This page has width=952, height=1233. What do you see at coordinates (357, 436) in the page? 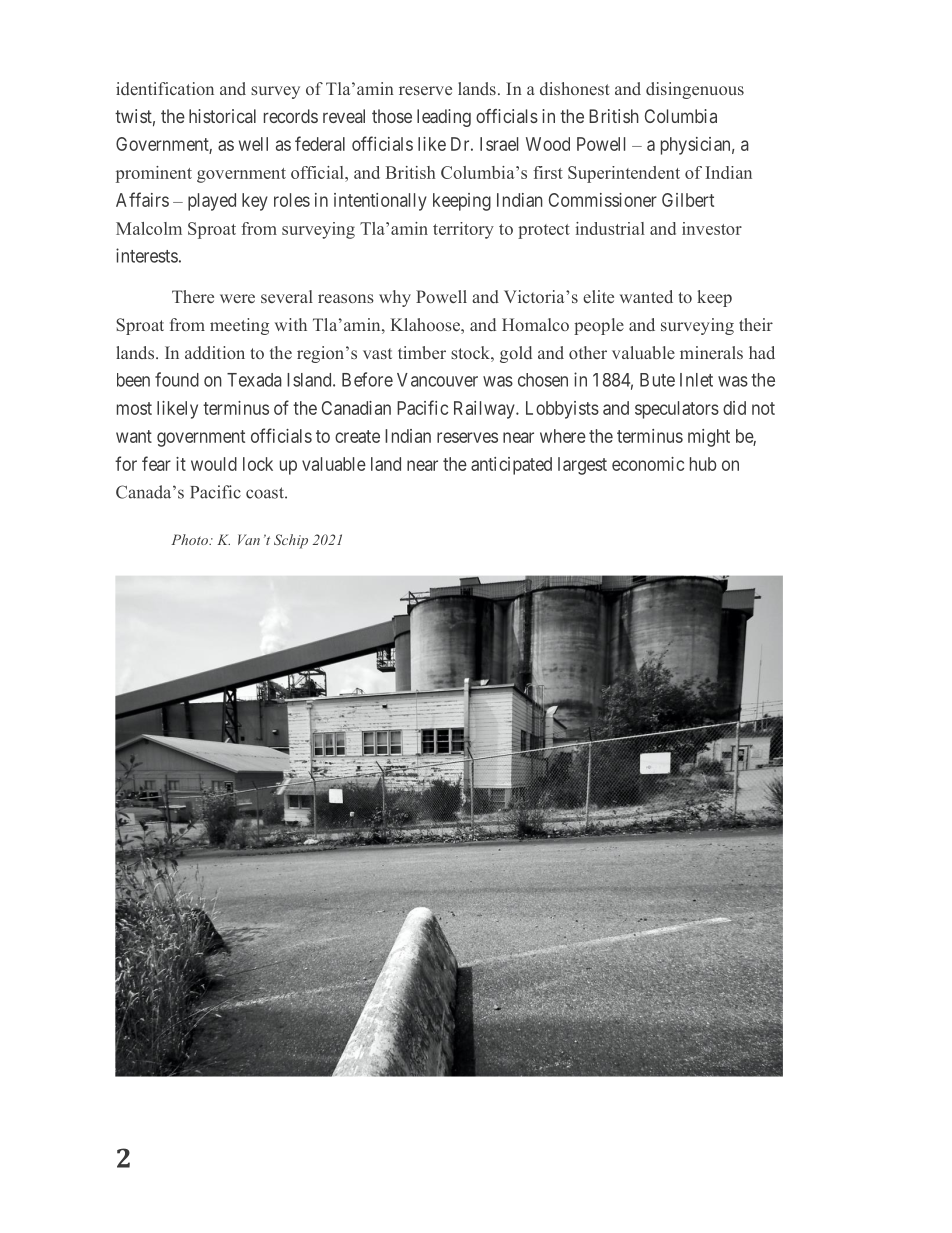
I see `create` at bounding box center [357, 436].
